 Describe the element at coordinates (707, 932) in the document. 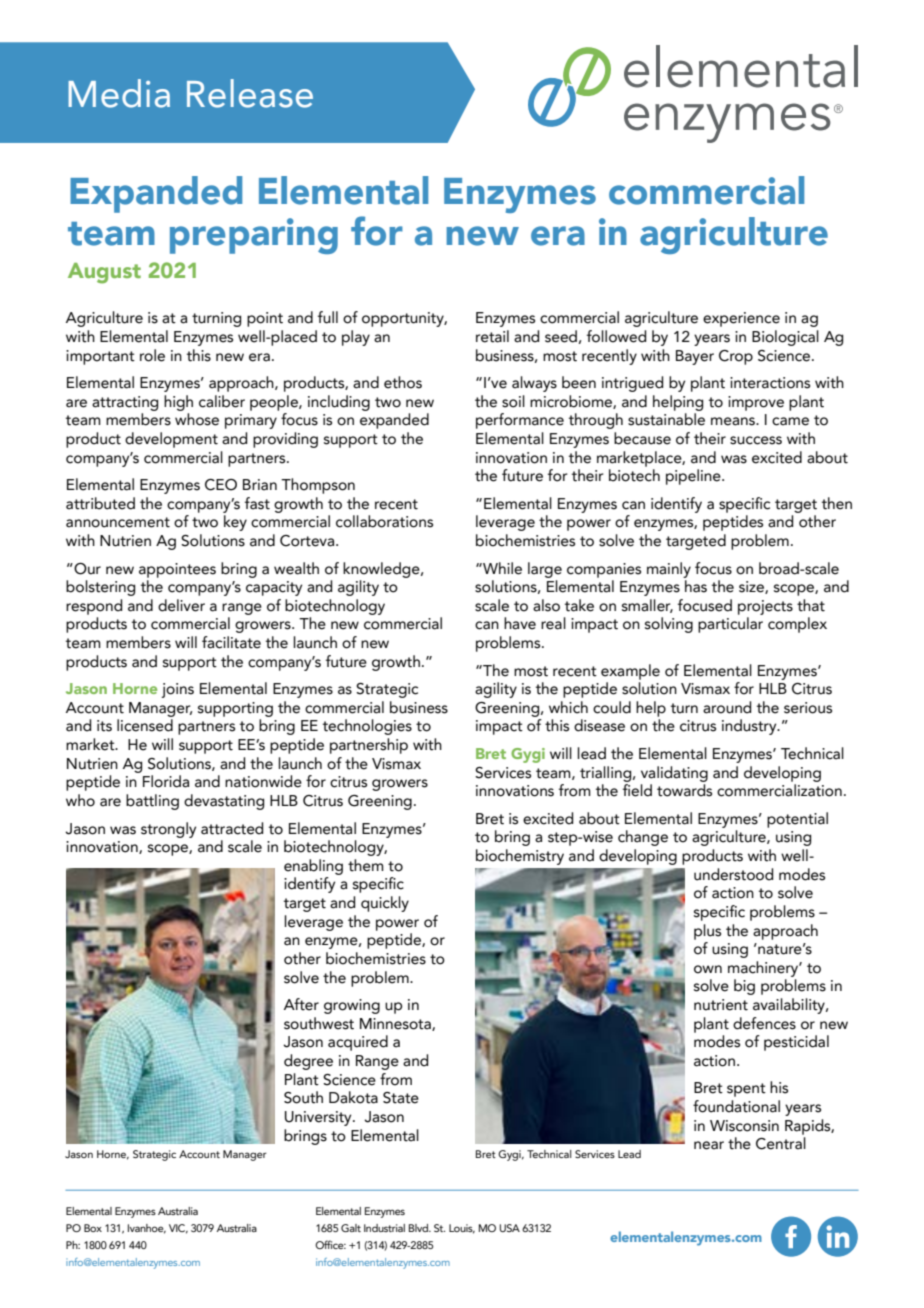

I see `plus` at that location.
